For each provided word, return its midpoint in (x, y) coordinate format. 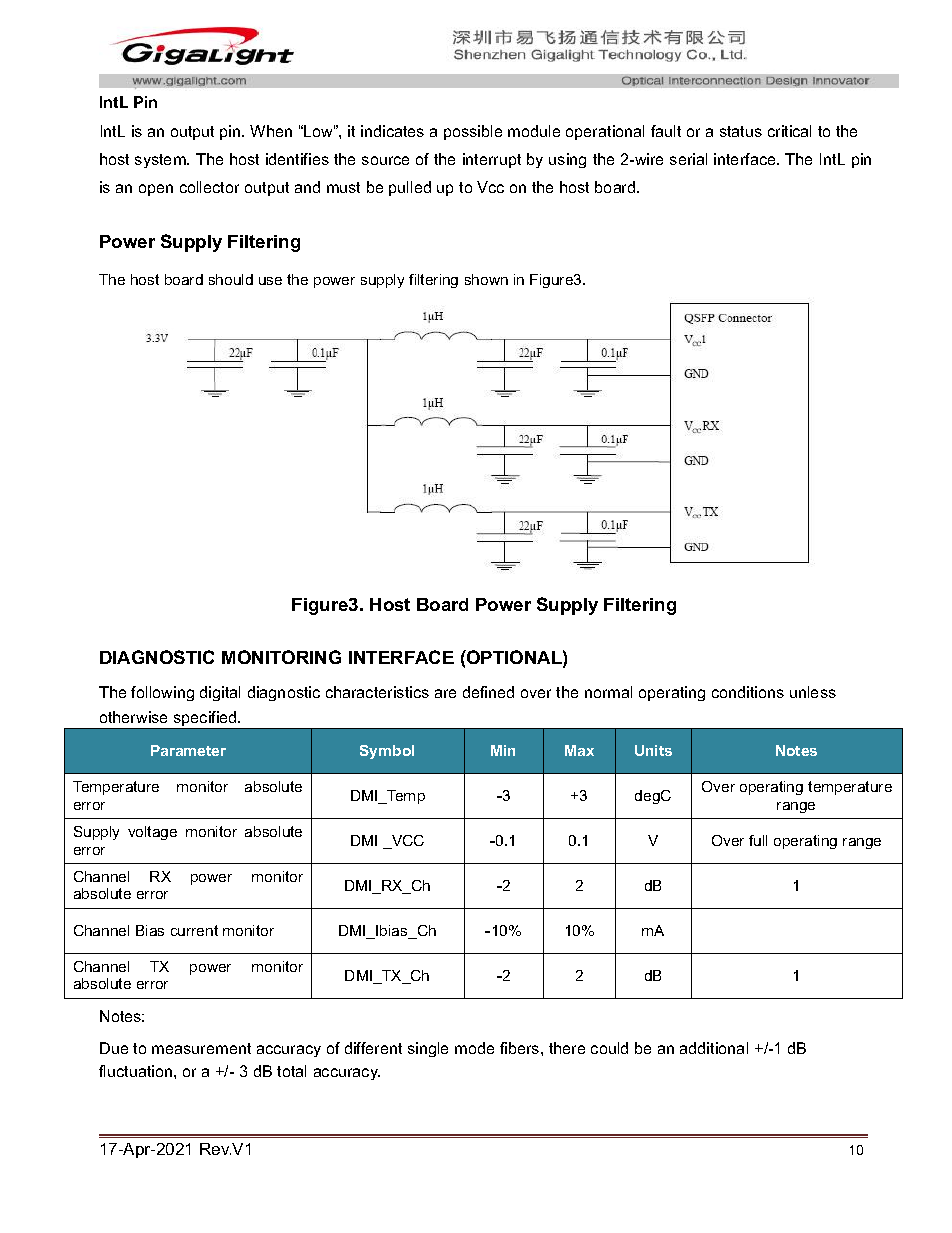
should (231, 279)
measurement (201, 1048)
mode (474, 1048)
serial (688, 159)
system (161, 161)
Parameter (188, 750)
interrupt (492, 160)
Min (503, 750)
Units (653, 750)
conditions (748, 692)
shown (486, 279)
